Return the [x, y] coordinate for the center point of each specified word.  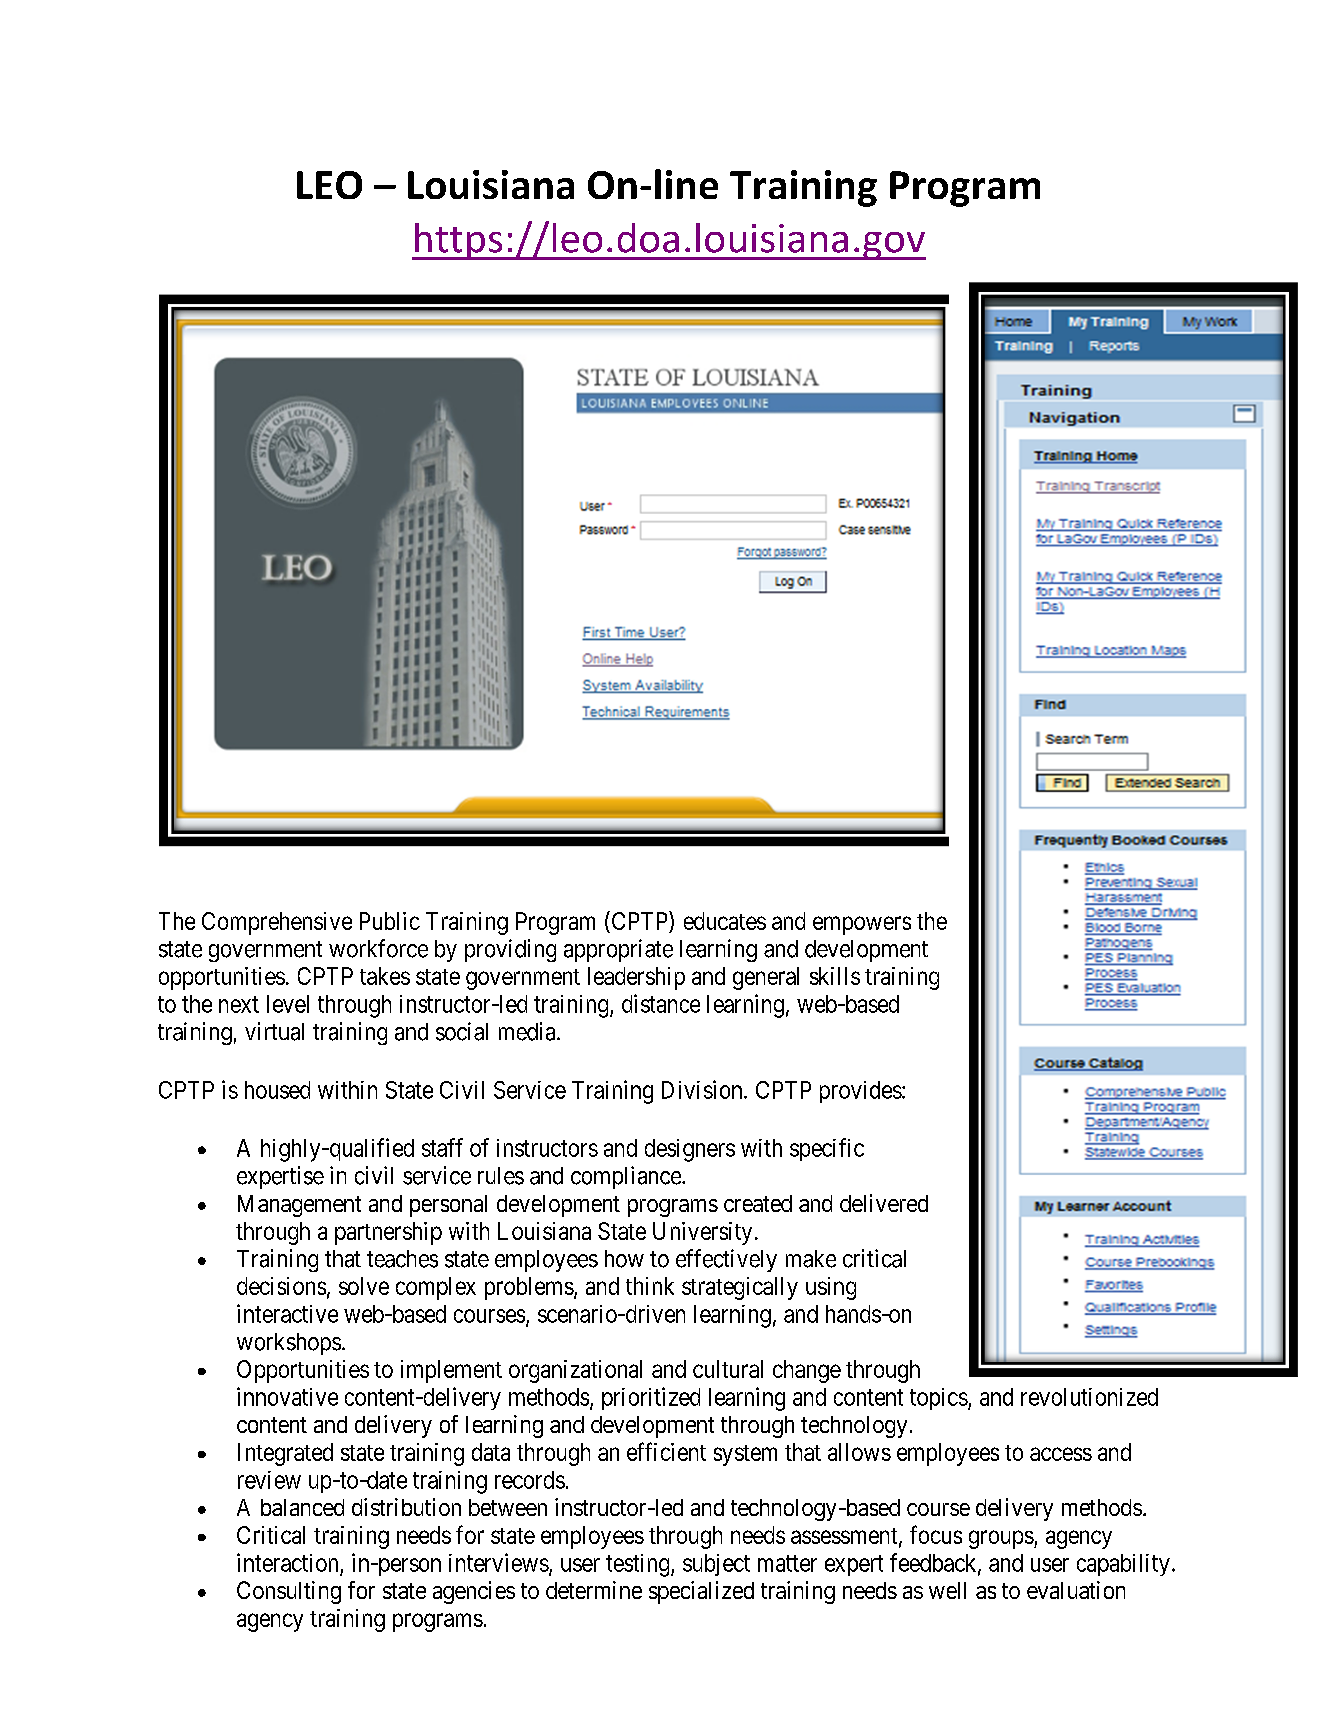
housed [277, 1090]
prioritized [651, 1398]
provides [861, 1092]
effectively [726, 1260]
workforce [378, 948]
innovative [287, 1396]
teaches [402, 1259]
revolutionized [1089, 1397]
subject [716, 1565]
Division [703, 1089]
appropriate [618, 950]
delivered [884, 1203]
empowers [862, 925]
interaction [287, 1562]
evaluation [1076, 1590]
